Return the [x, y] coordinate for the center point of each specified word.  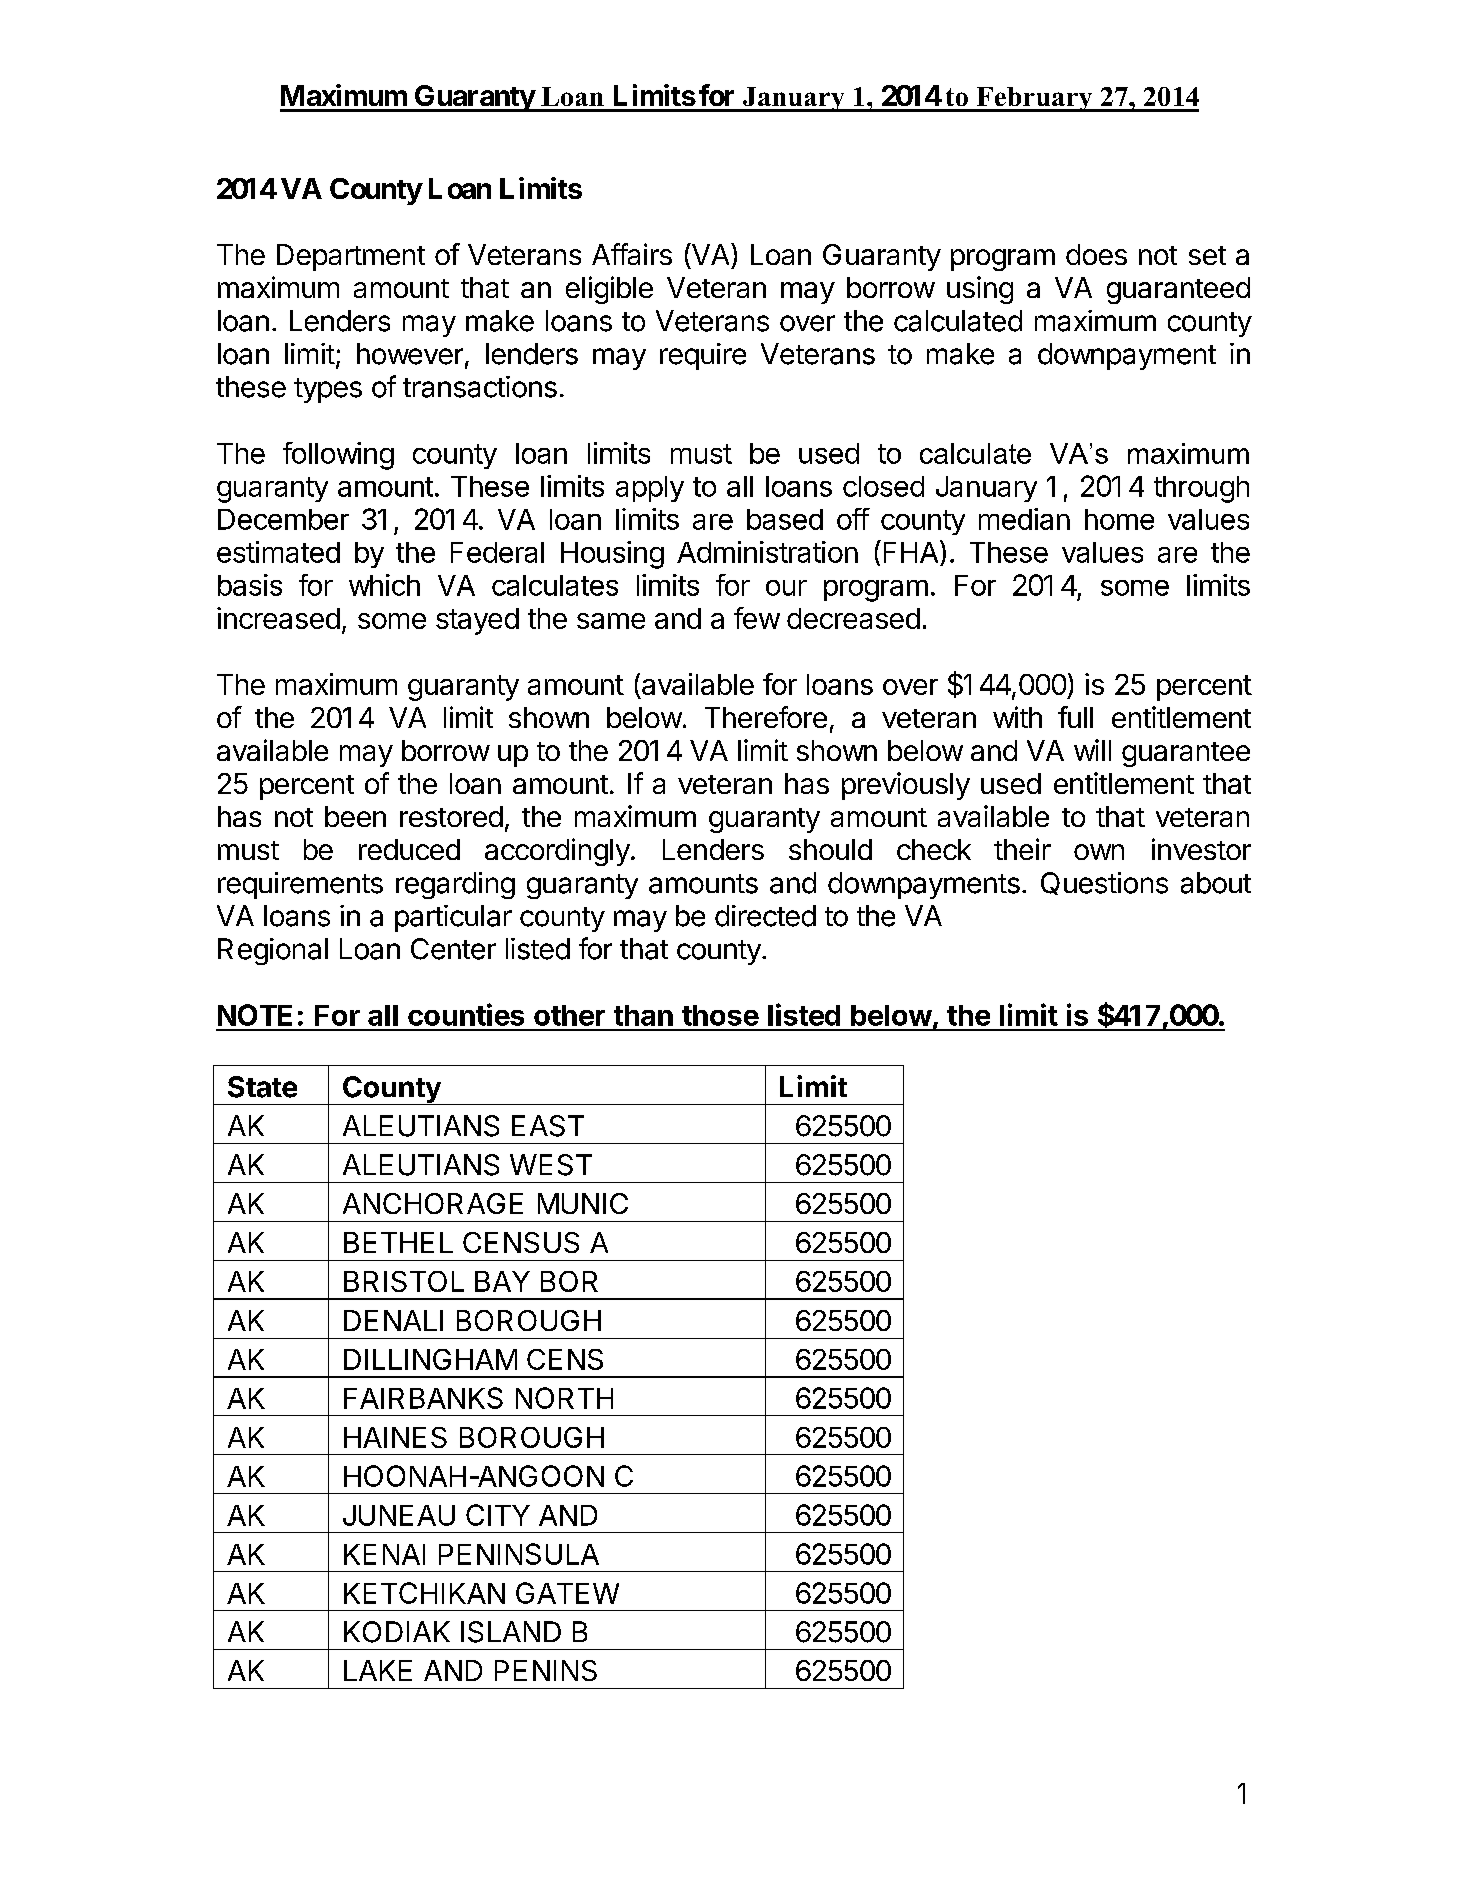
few [757, 618]
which [384, 585]
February [1034, 99]
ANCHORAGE [433, 1203]
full [1075, 717]
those [720, 1015]
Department [351, 257]
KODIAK [397, 1632]
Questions [1104, 883]
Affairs [632, 254]
